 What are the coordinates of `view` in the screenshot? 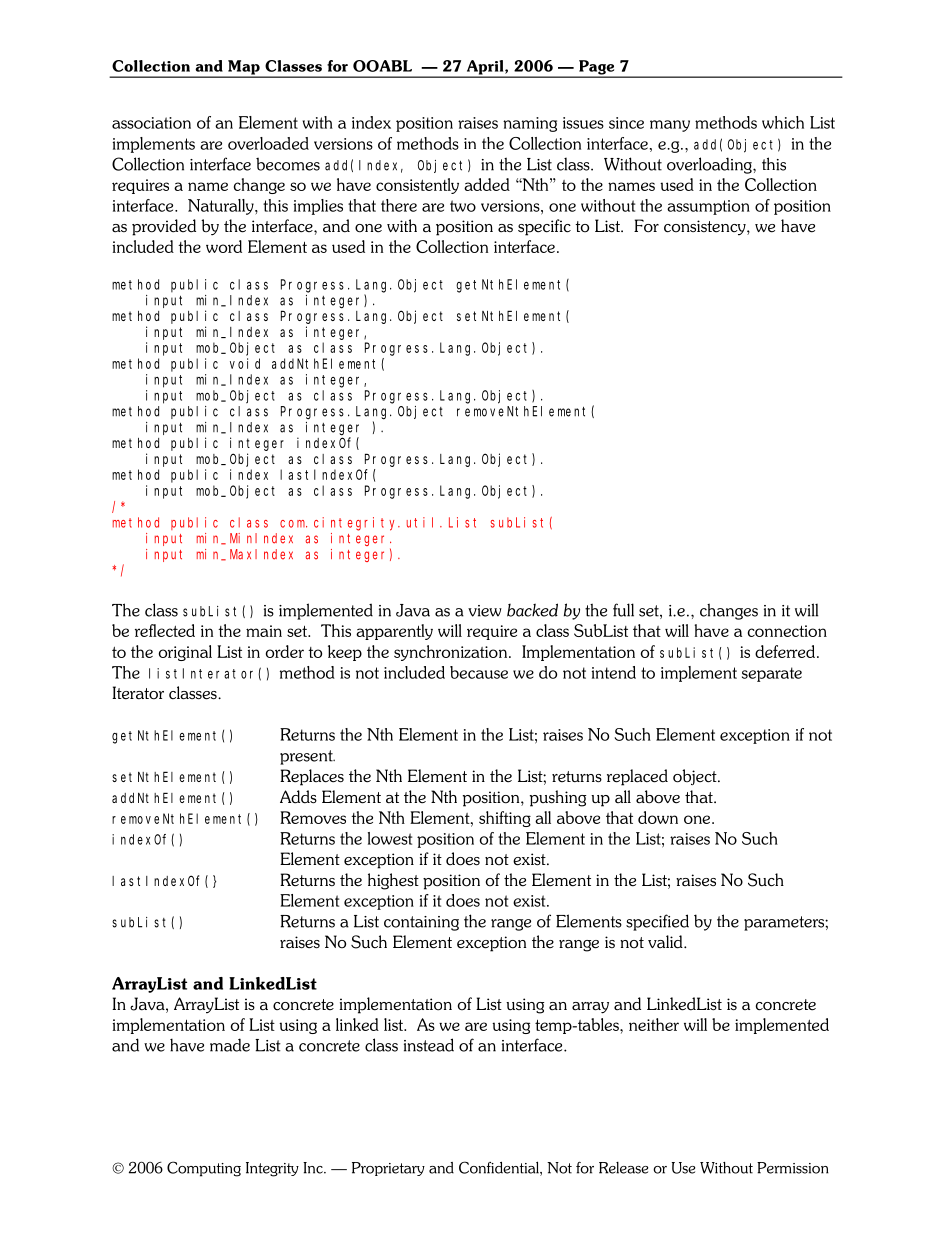 It's located at (485, 611).
